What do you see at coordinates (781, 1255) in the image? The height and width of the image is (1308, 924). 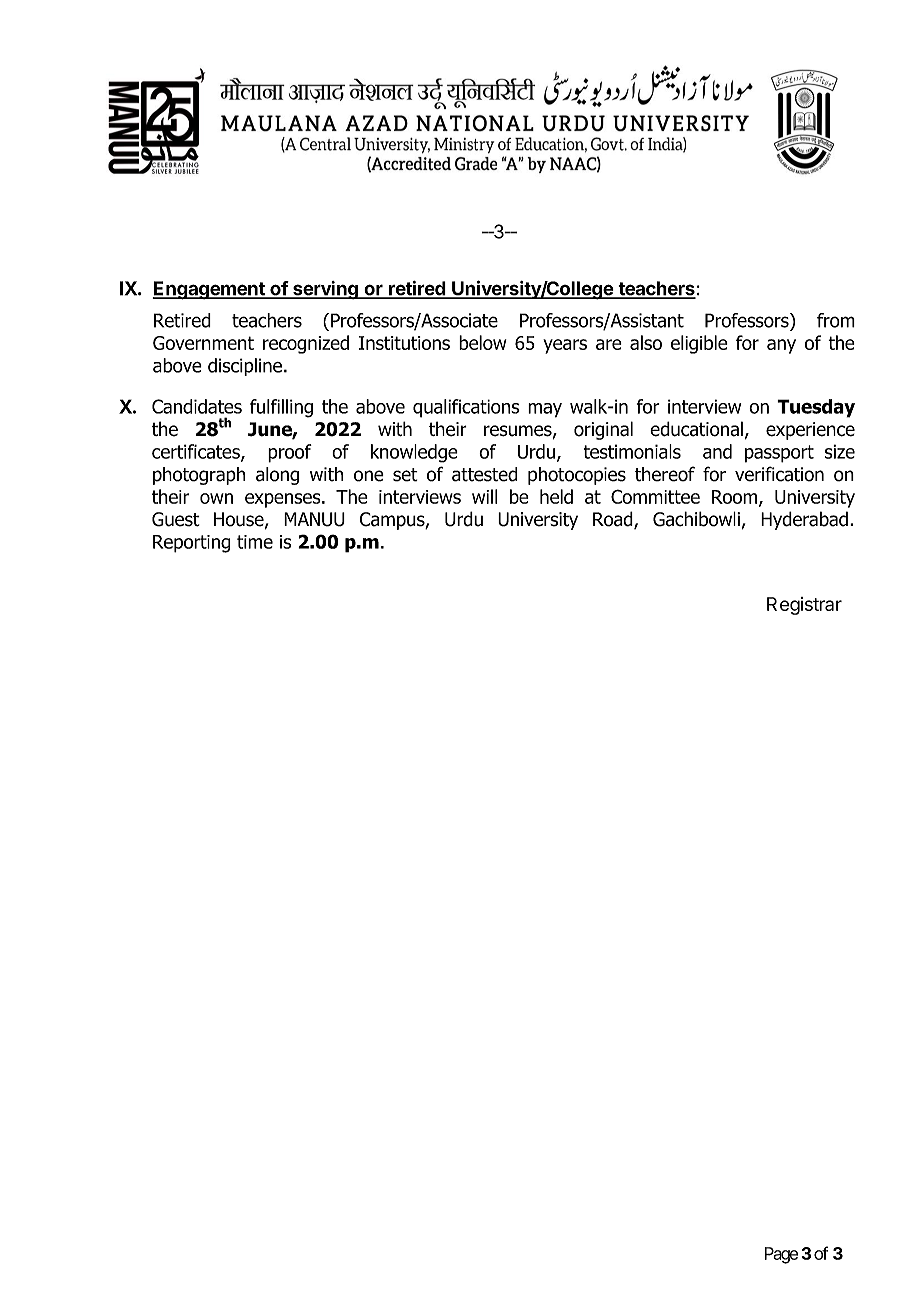 I see `Page` at bounding box center [781, 1255].
